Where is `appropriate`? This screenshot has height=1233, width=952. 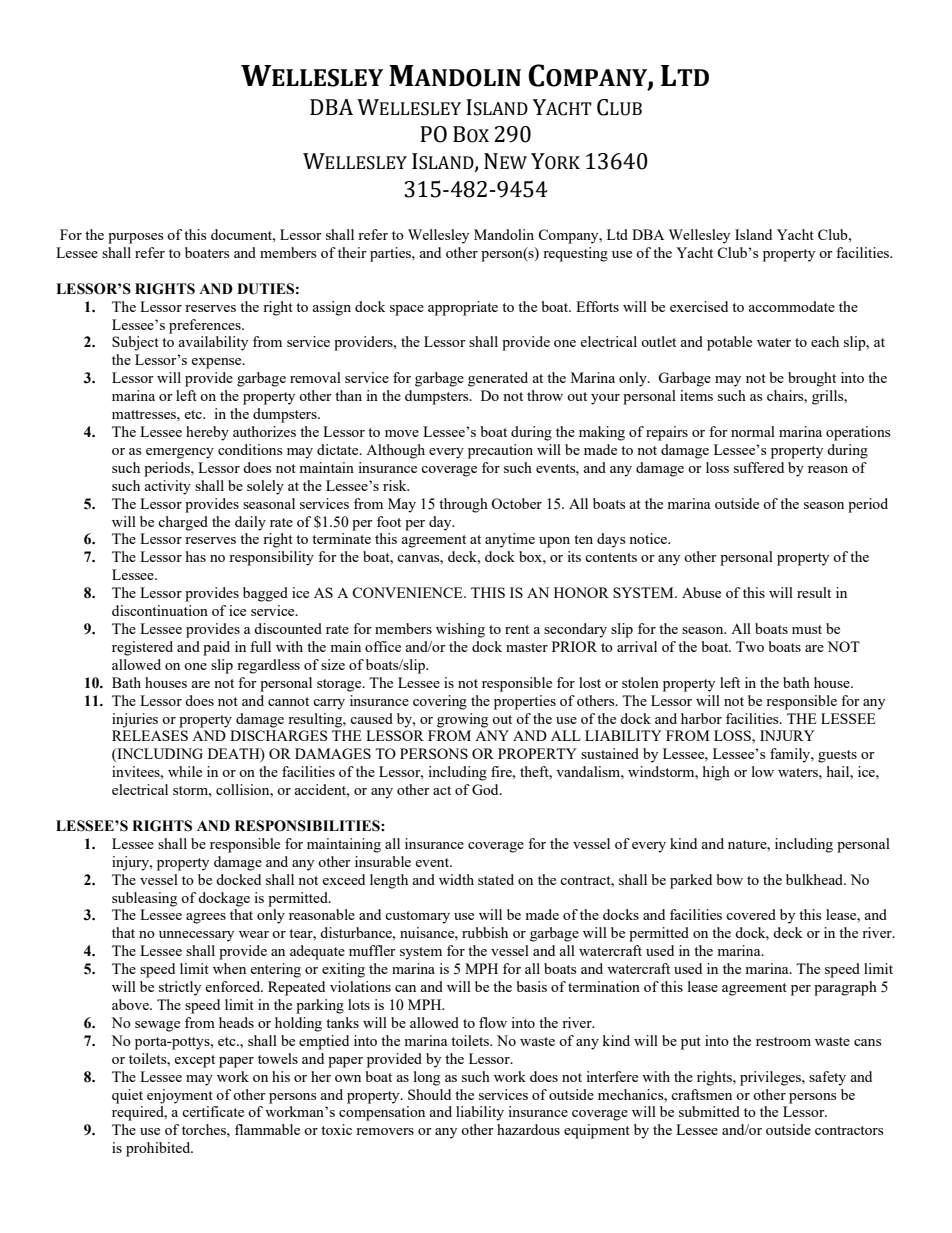
appropriate is located at coordinates (463, 308).
